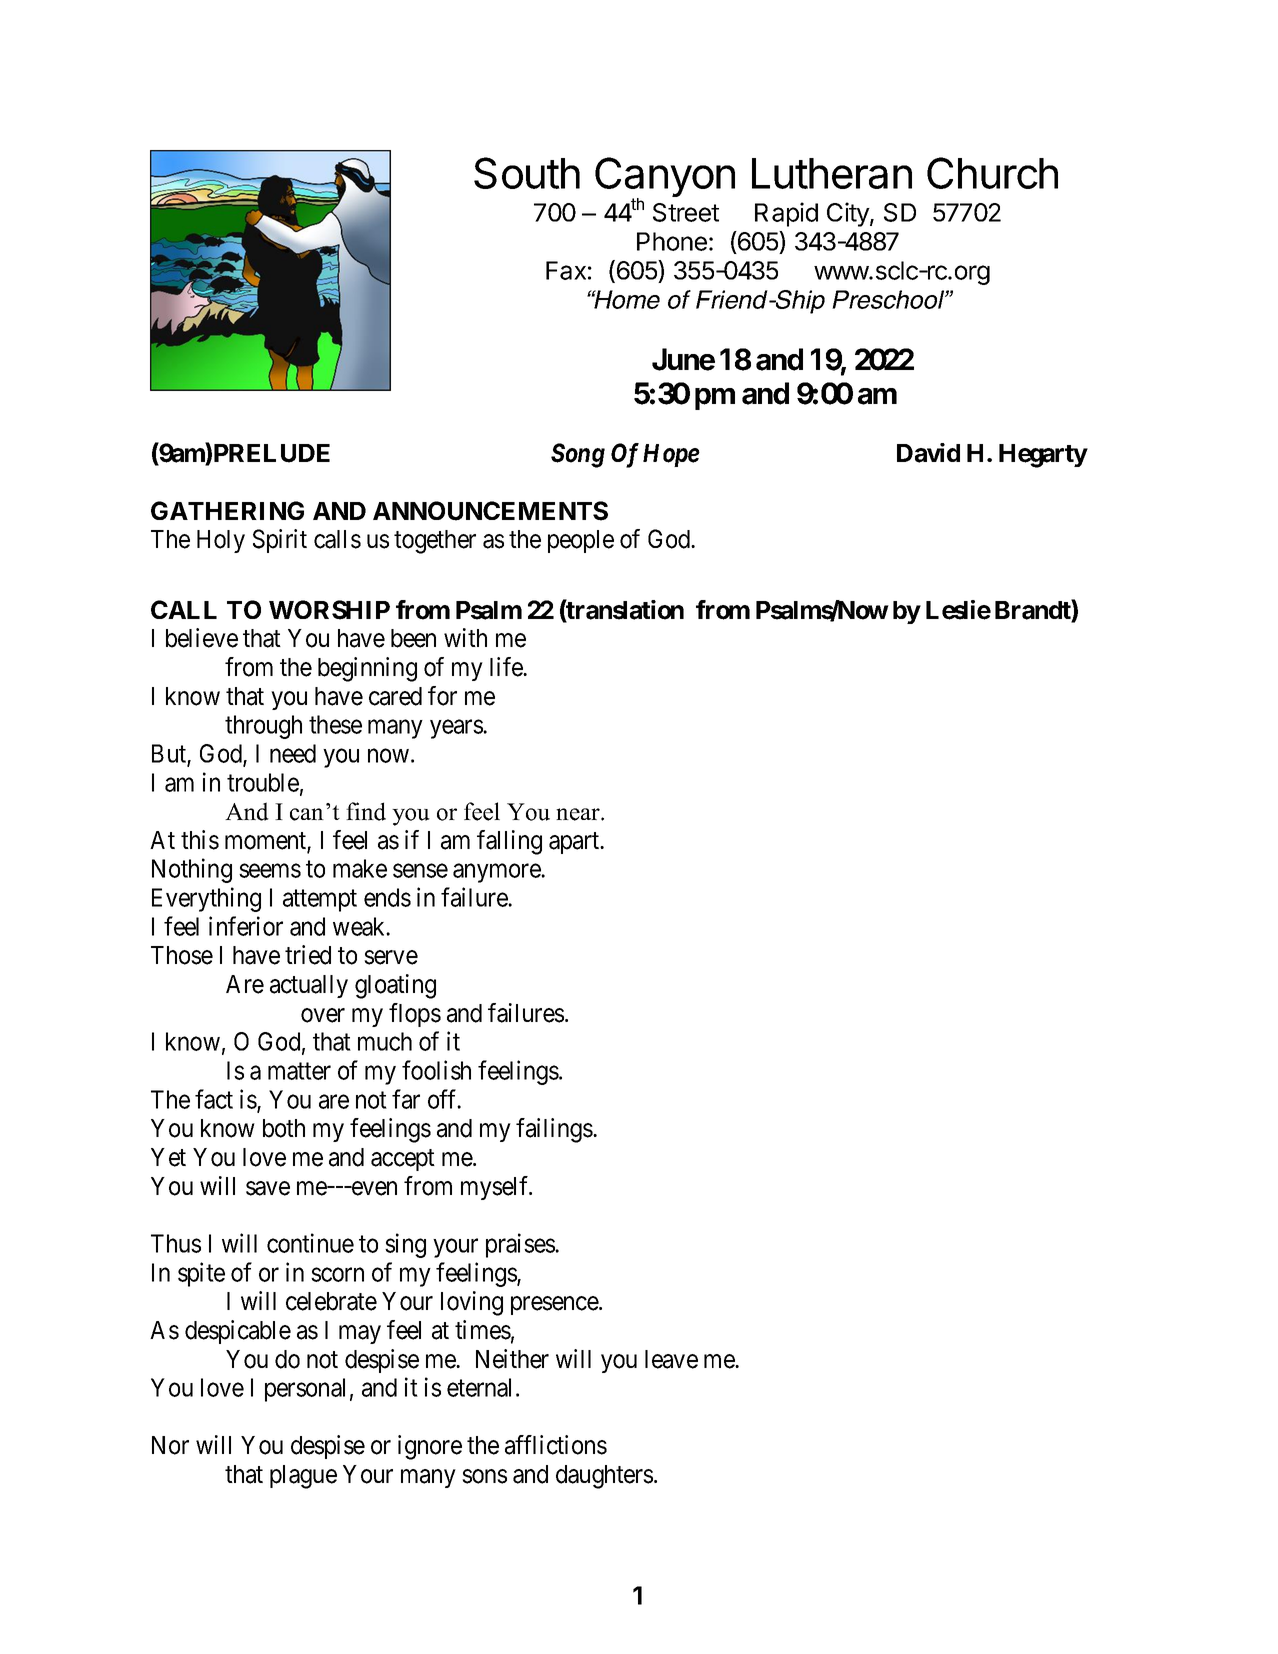 This screenshot has height=1654, width=1278. What do you see at coordinates (672, 241) in the screenshot?
I see `Phone` at bounding box center [672, 241].
